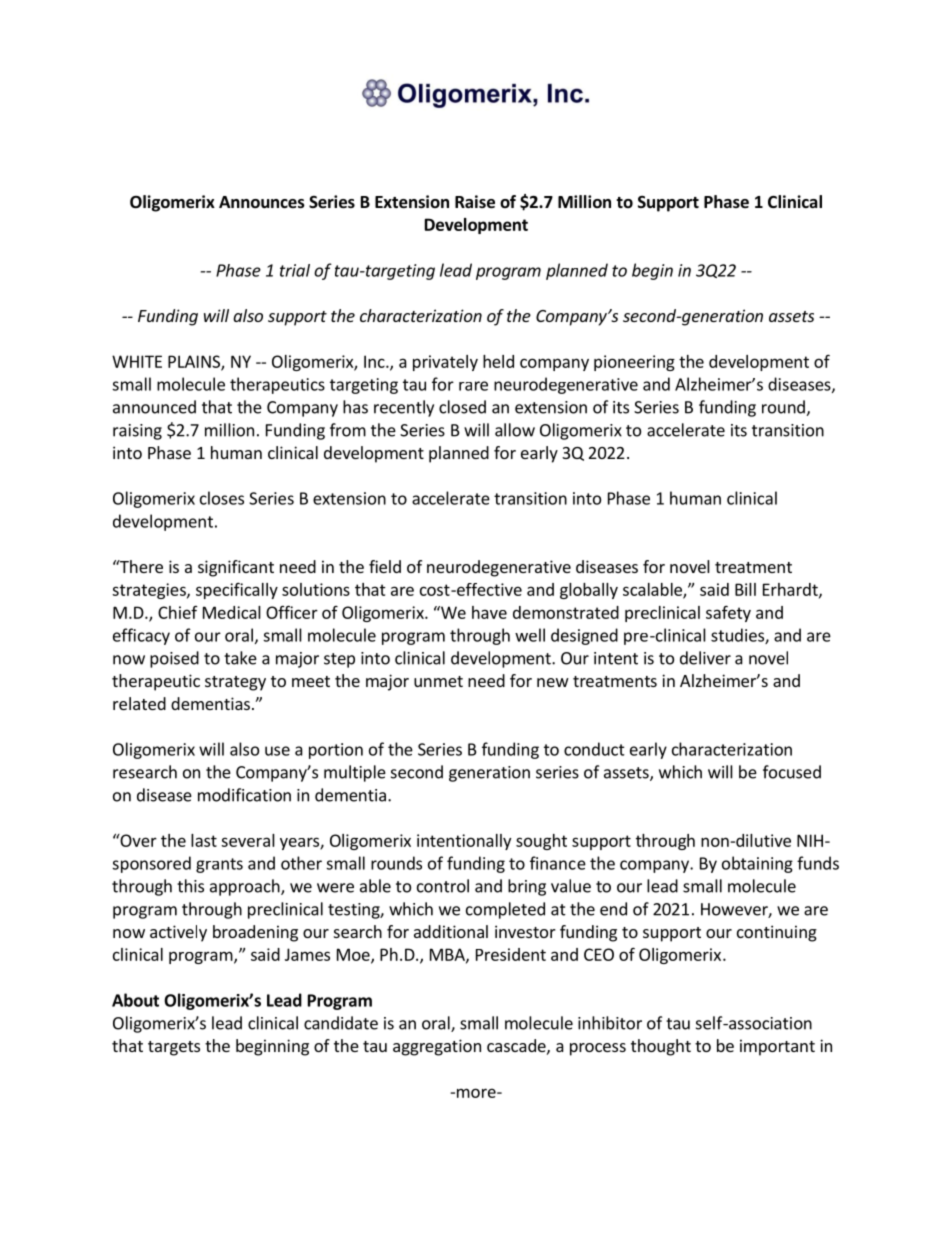  What do you see at coordinates (728, 613) in the page?
I see `safety` at bounding box center [728, 613].
